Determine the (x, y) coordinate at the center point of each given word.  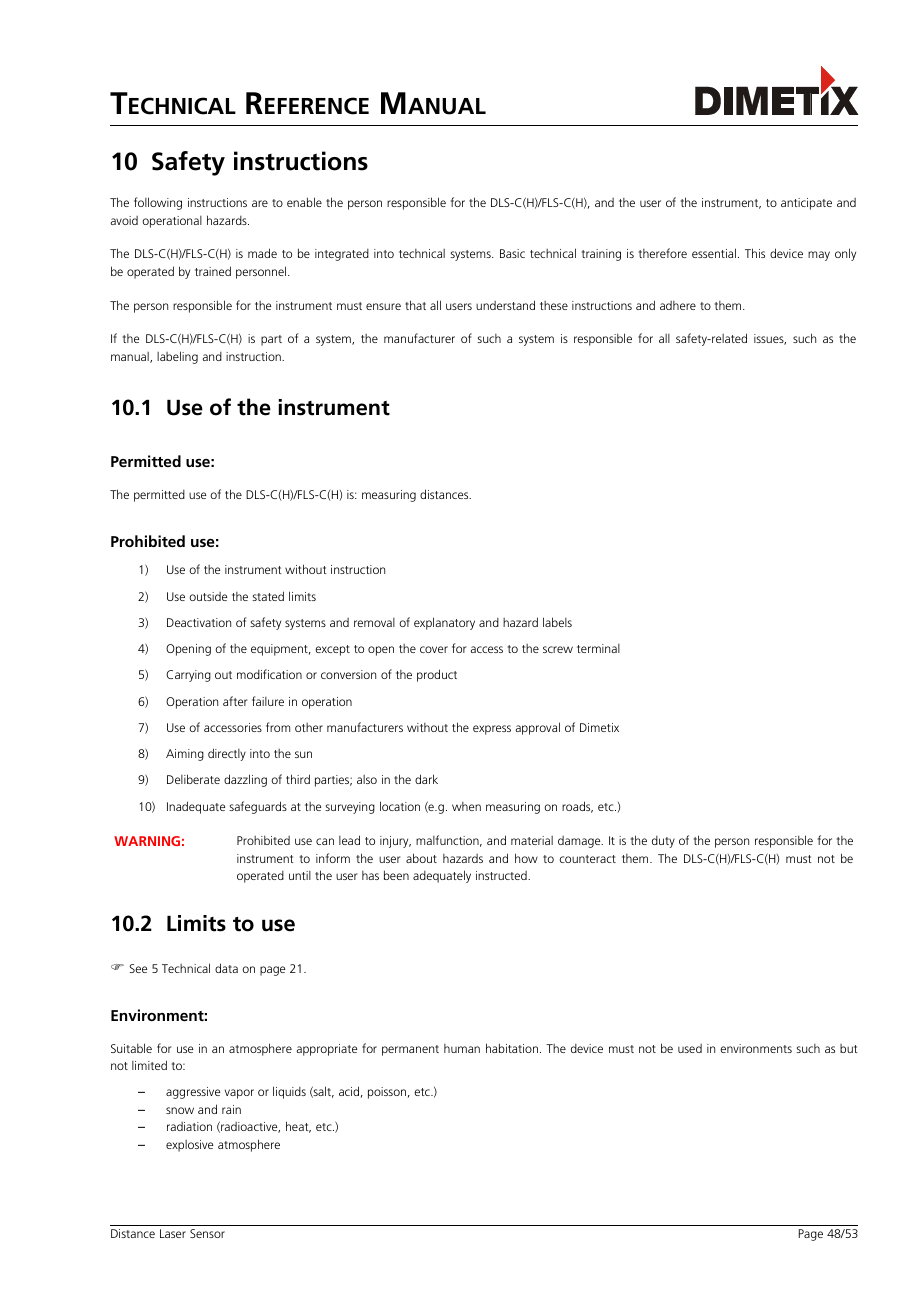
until (300, 875)
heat (298, 1127)
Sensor (207, 1233)
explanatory (444, 623)
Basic (512, 253)
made (262, 253)
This (755, 253)
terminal (598, 648)
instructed (502, 875)
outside (208, 596)
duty (663, 842)
